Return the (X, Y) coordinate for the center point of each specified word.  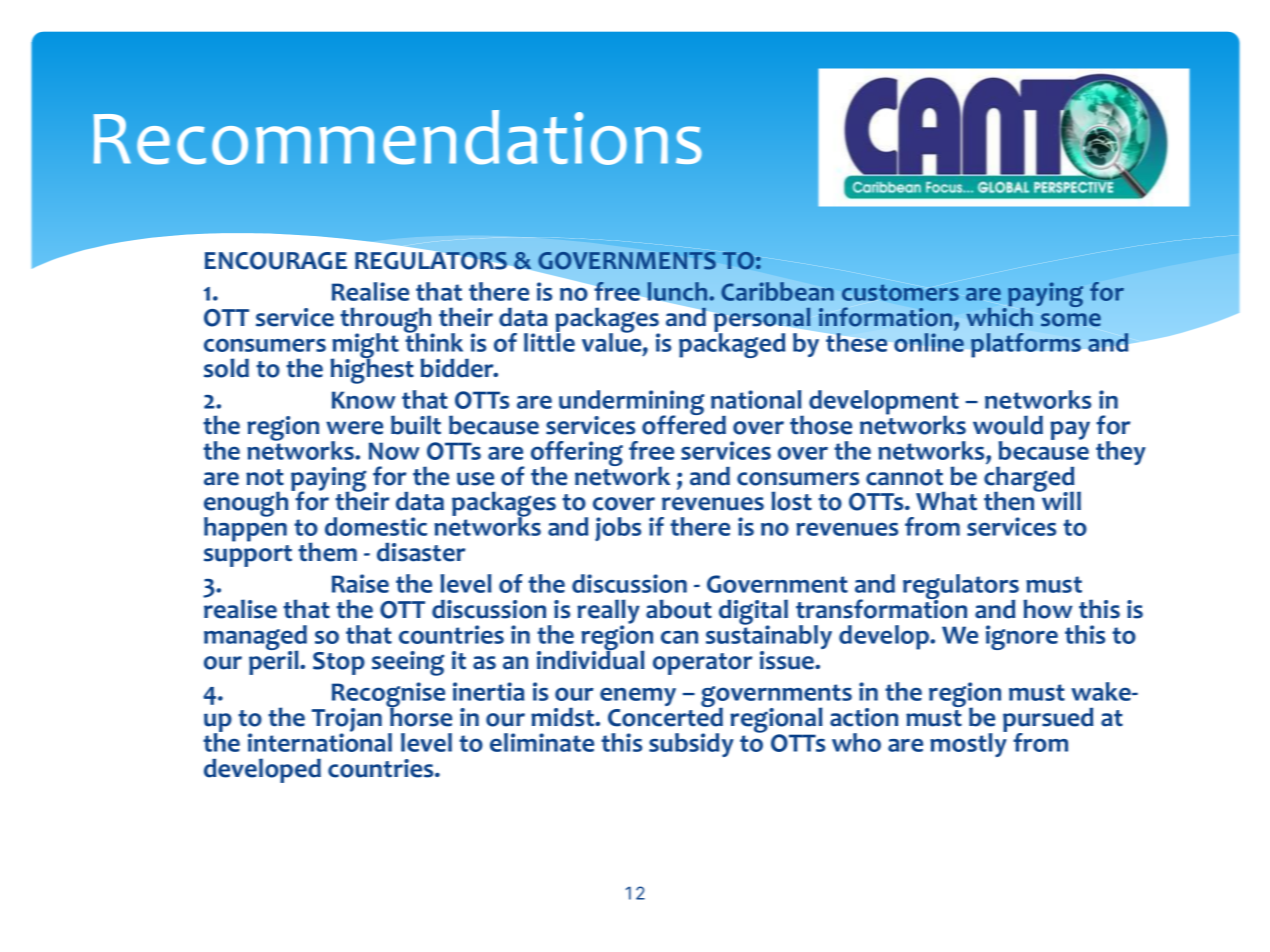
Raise (360, 583)
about (679, 609)
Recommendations (398, 137)
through (387, 321)
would (1008, 425)
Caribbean (777, 291)
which (999, 315)
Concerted (665, 716)
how (1047, 609)
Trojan (347, 721)
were (354, 428)
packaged (732, 344)
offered (684, 424)
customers (900, 292)
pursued (1048, 721)
